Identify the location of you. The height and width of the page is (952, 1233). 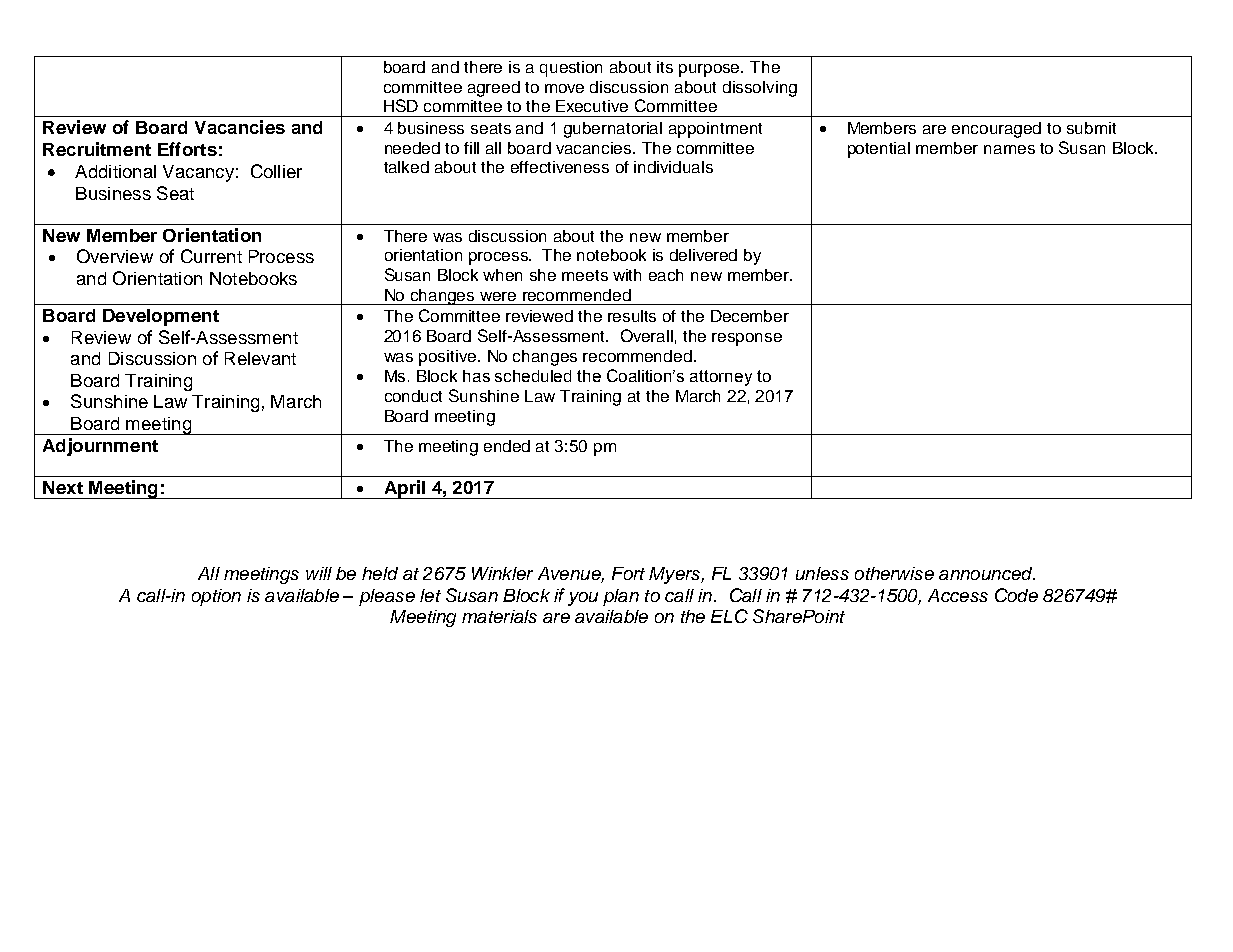
(583, 599).
